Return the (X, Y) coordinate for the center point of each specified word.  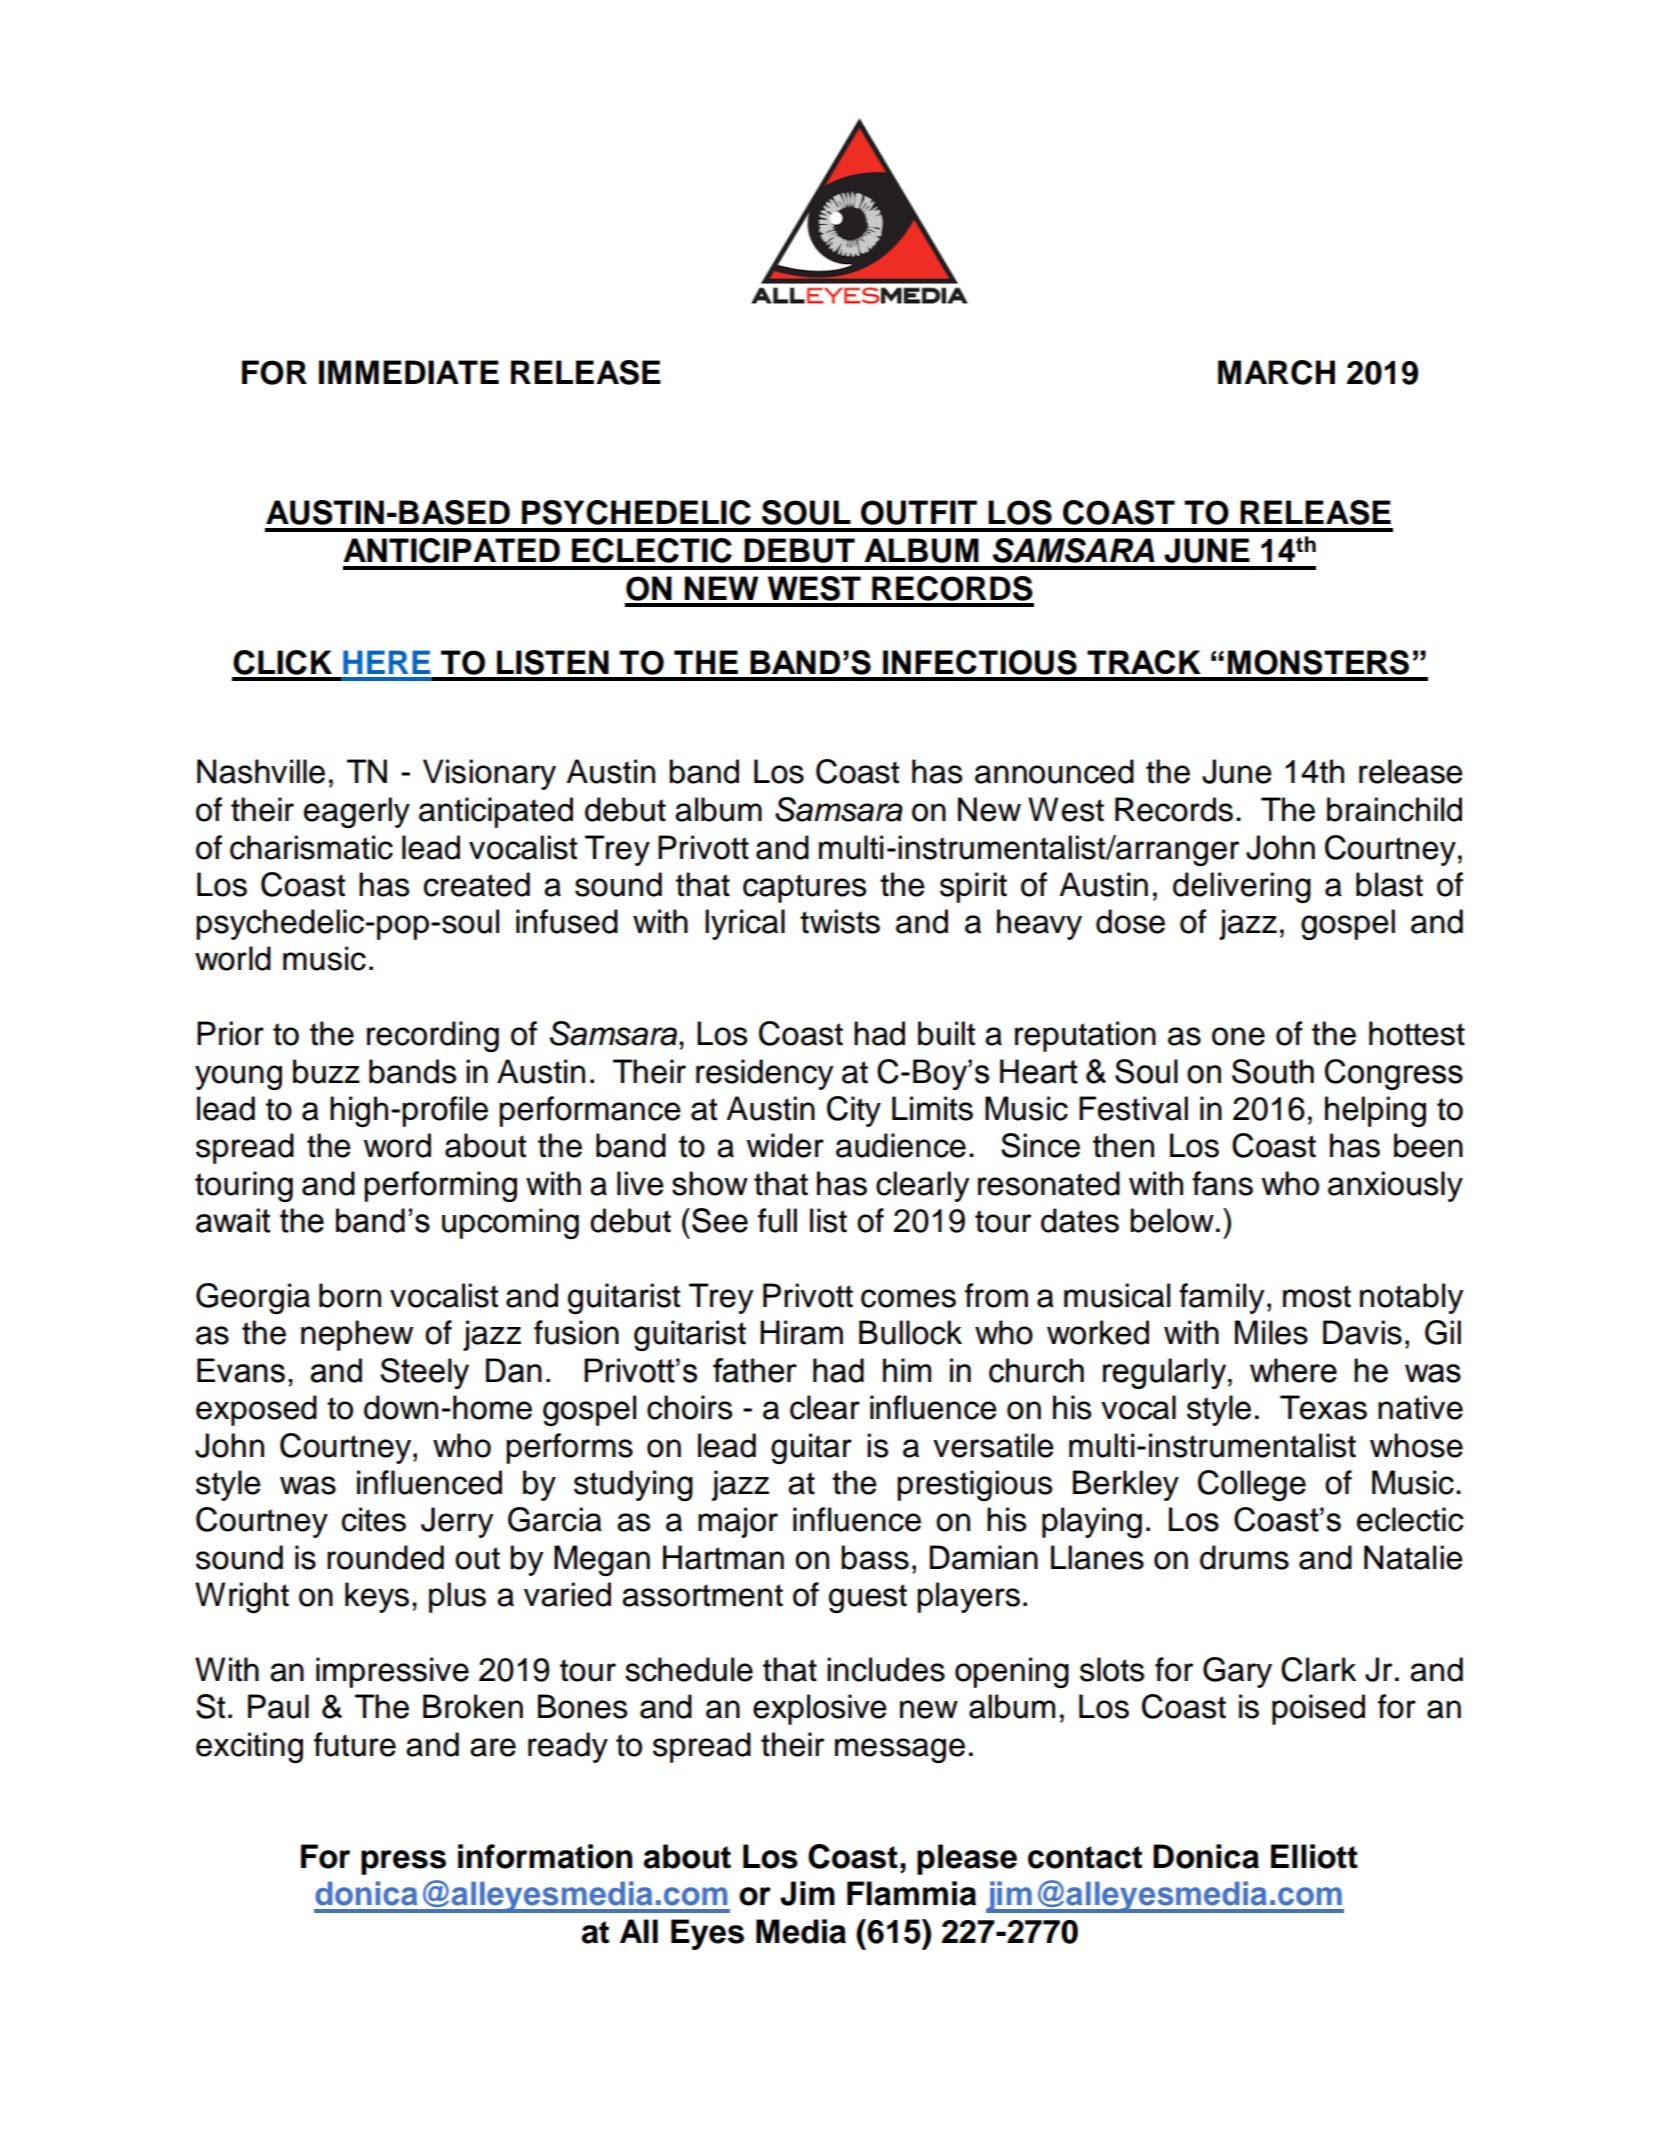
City (854, 1111)
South (1273, 1071)
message (900, 1750)
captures (804, 888)
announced (1054, 771)
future (355, 1744)
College (1252, 1485)
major (738, 1522)
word (397, 1145)
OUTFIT (919, 512)
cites (374, 1519)
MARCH (1276, 372)
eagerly (357, 812)
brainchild (1394, 809)
